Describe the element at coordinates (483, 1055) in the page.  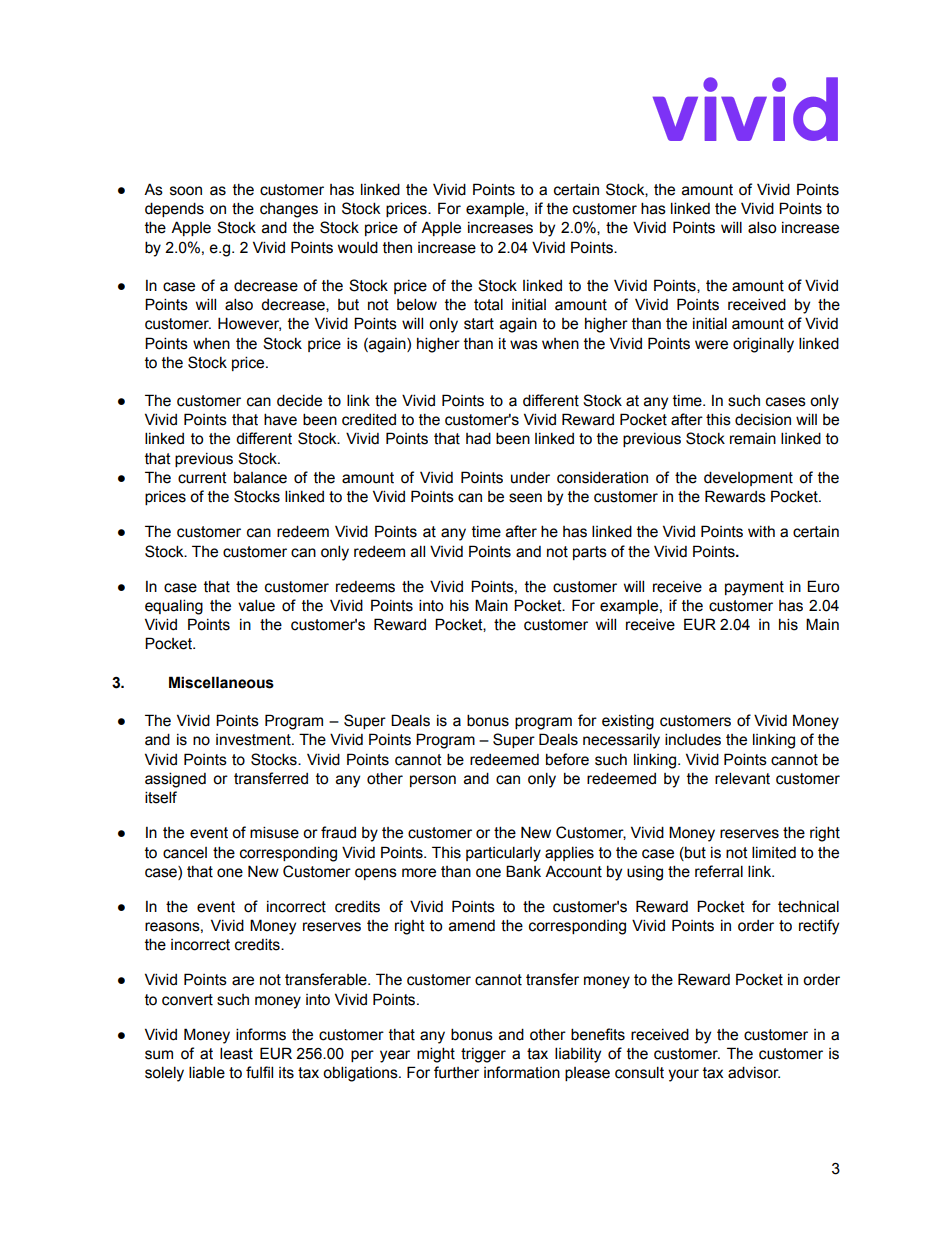
I see `trigger` at that location.
